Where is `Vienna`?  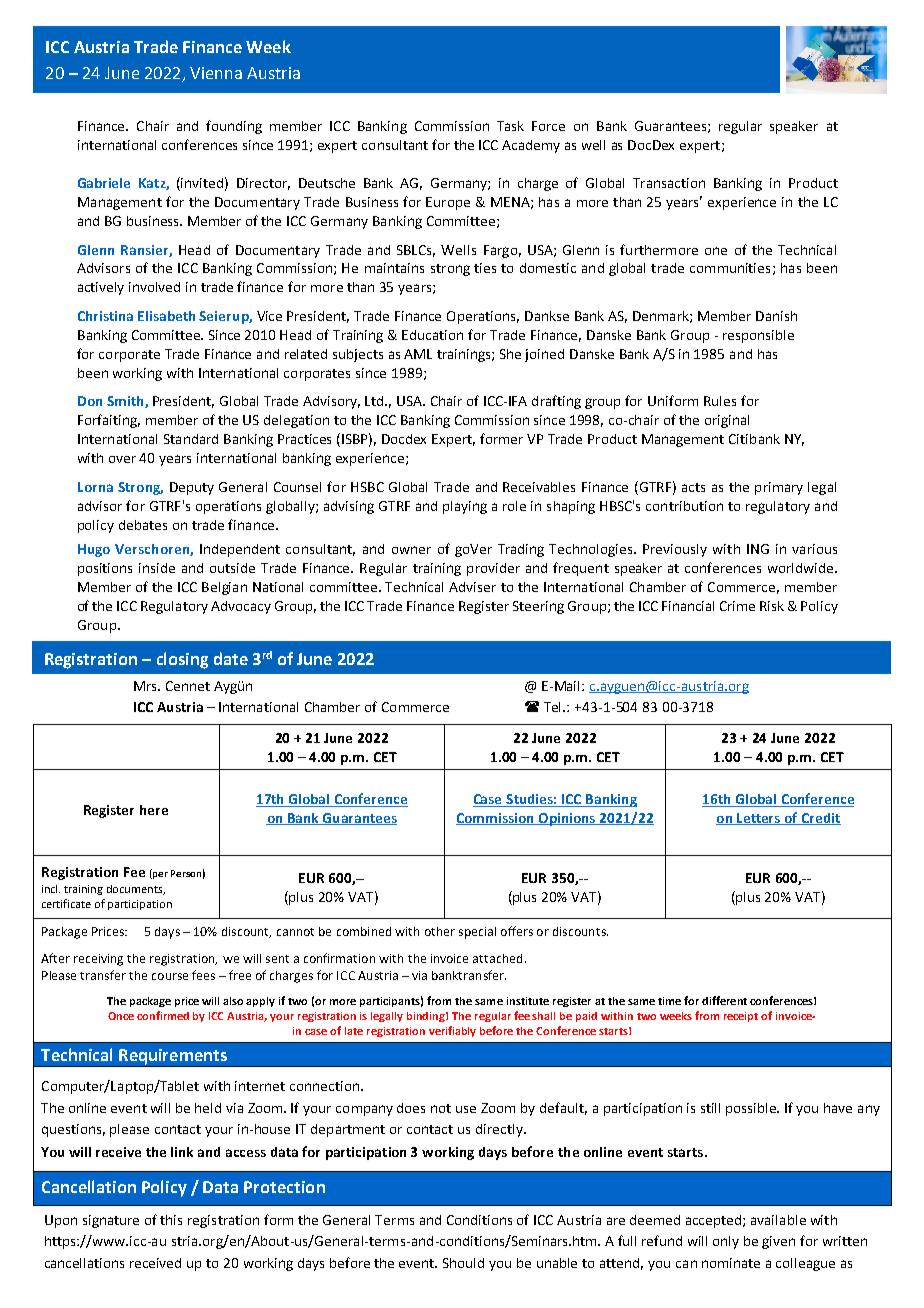 Vienna is located at coordinates (216, 73).
